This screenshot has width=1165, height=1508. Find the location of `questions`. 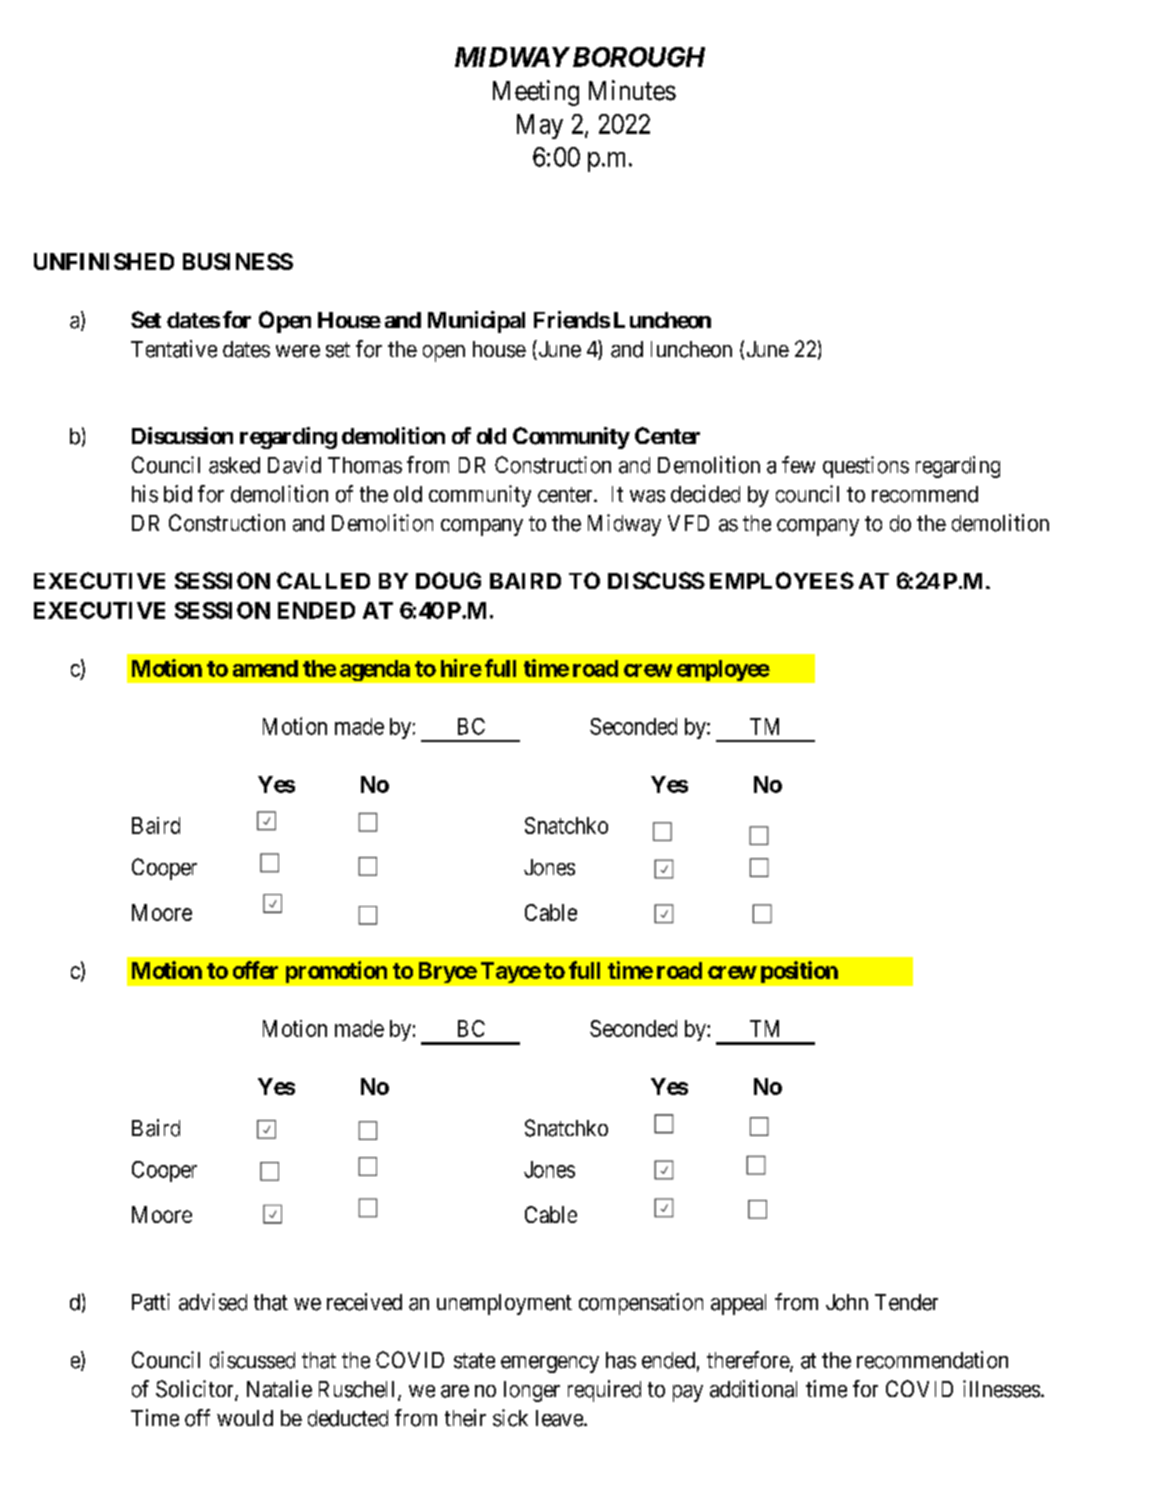

questions is located at coordinates (866, 467).
